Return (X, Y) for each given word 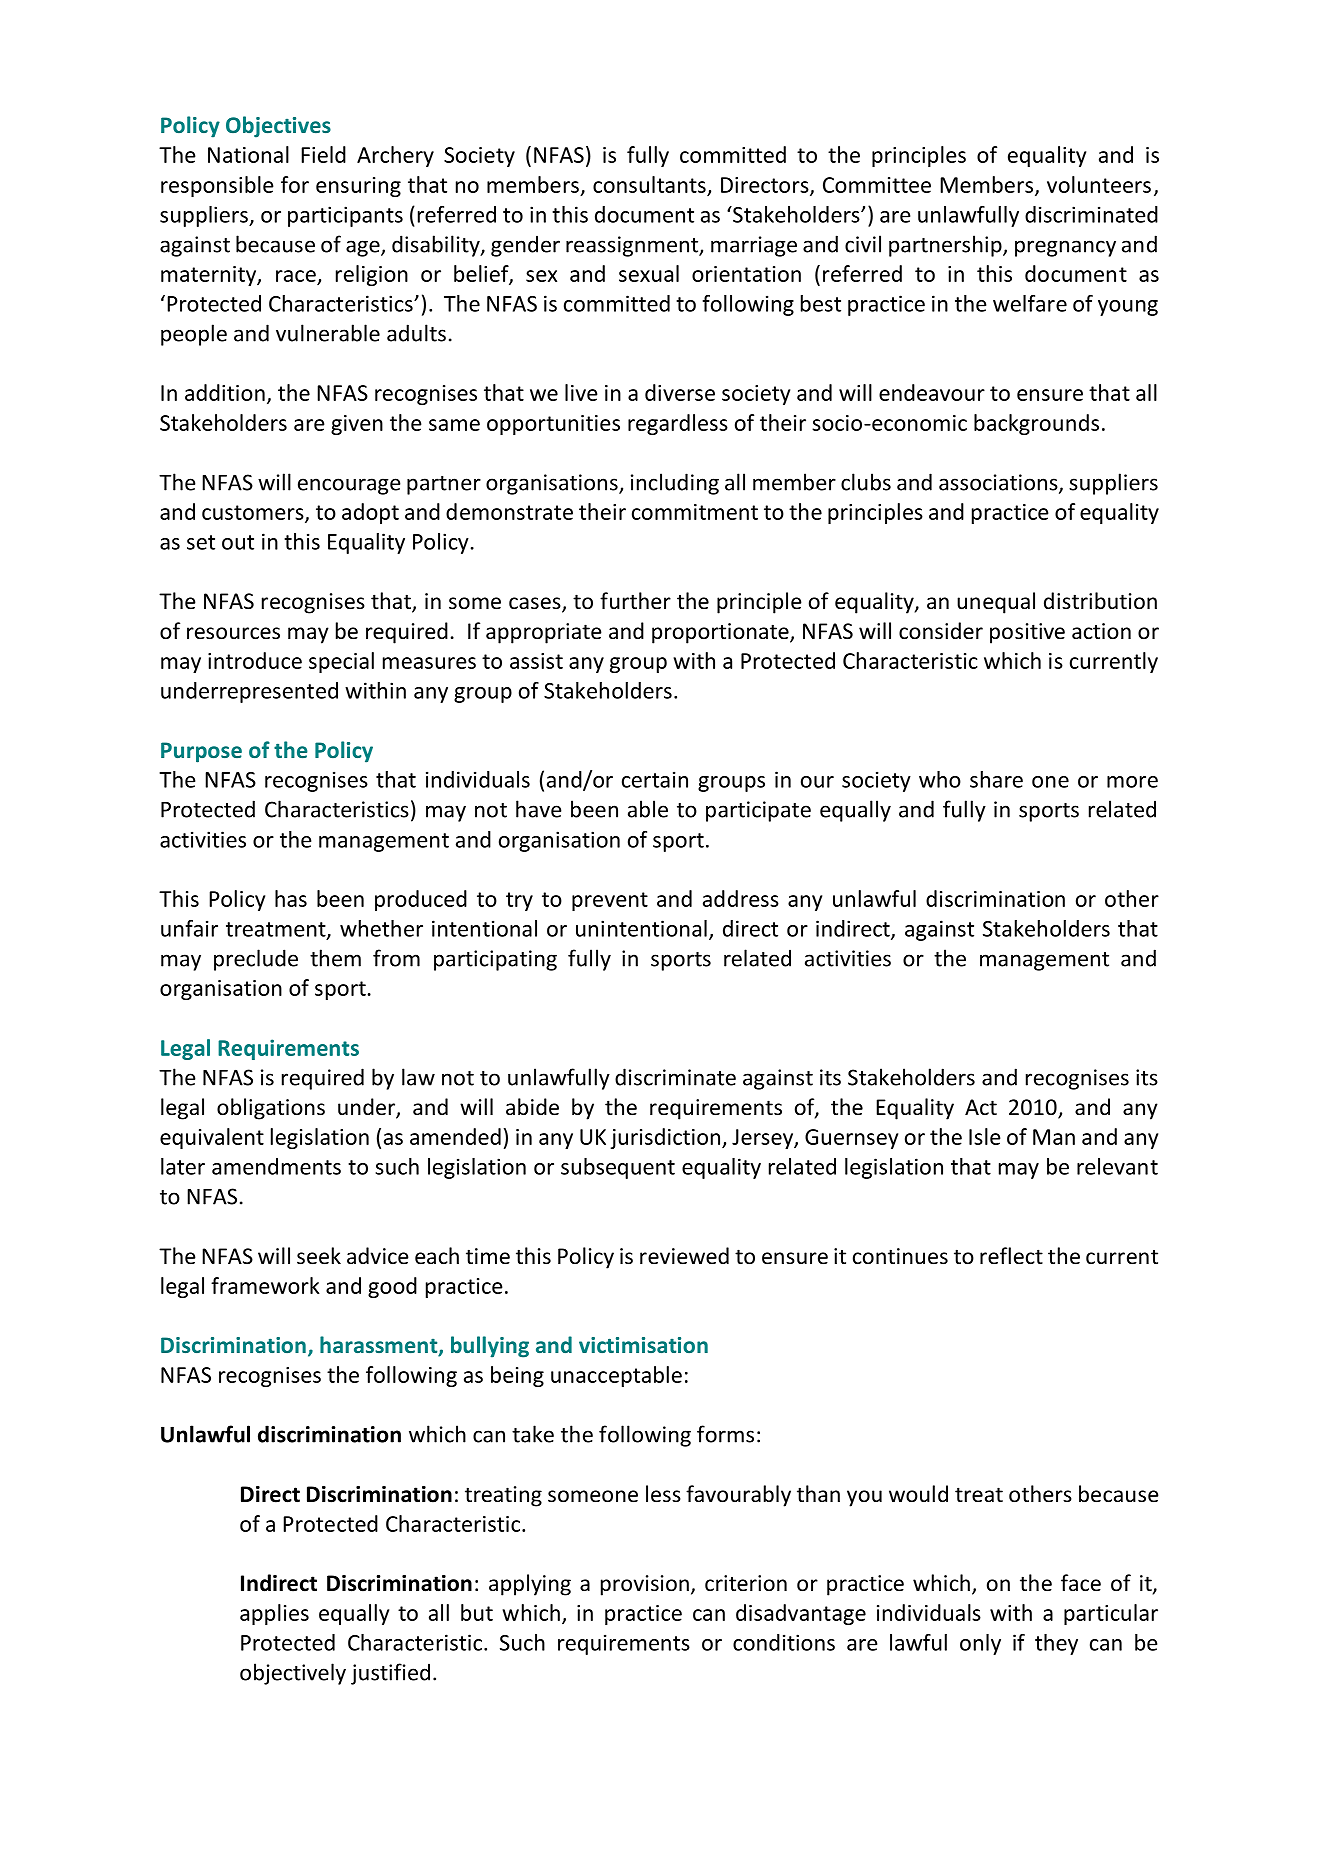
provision (645, 1585)
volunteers (1099, 184)
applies (274, 1614)
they (1056, 1644)
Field (323, 154)
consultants (649, 184)
